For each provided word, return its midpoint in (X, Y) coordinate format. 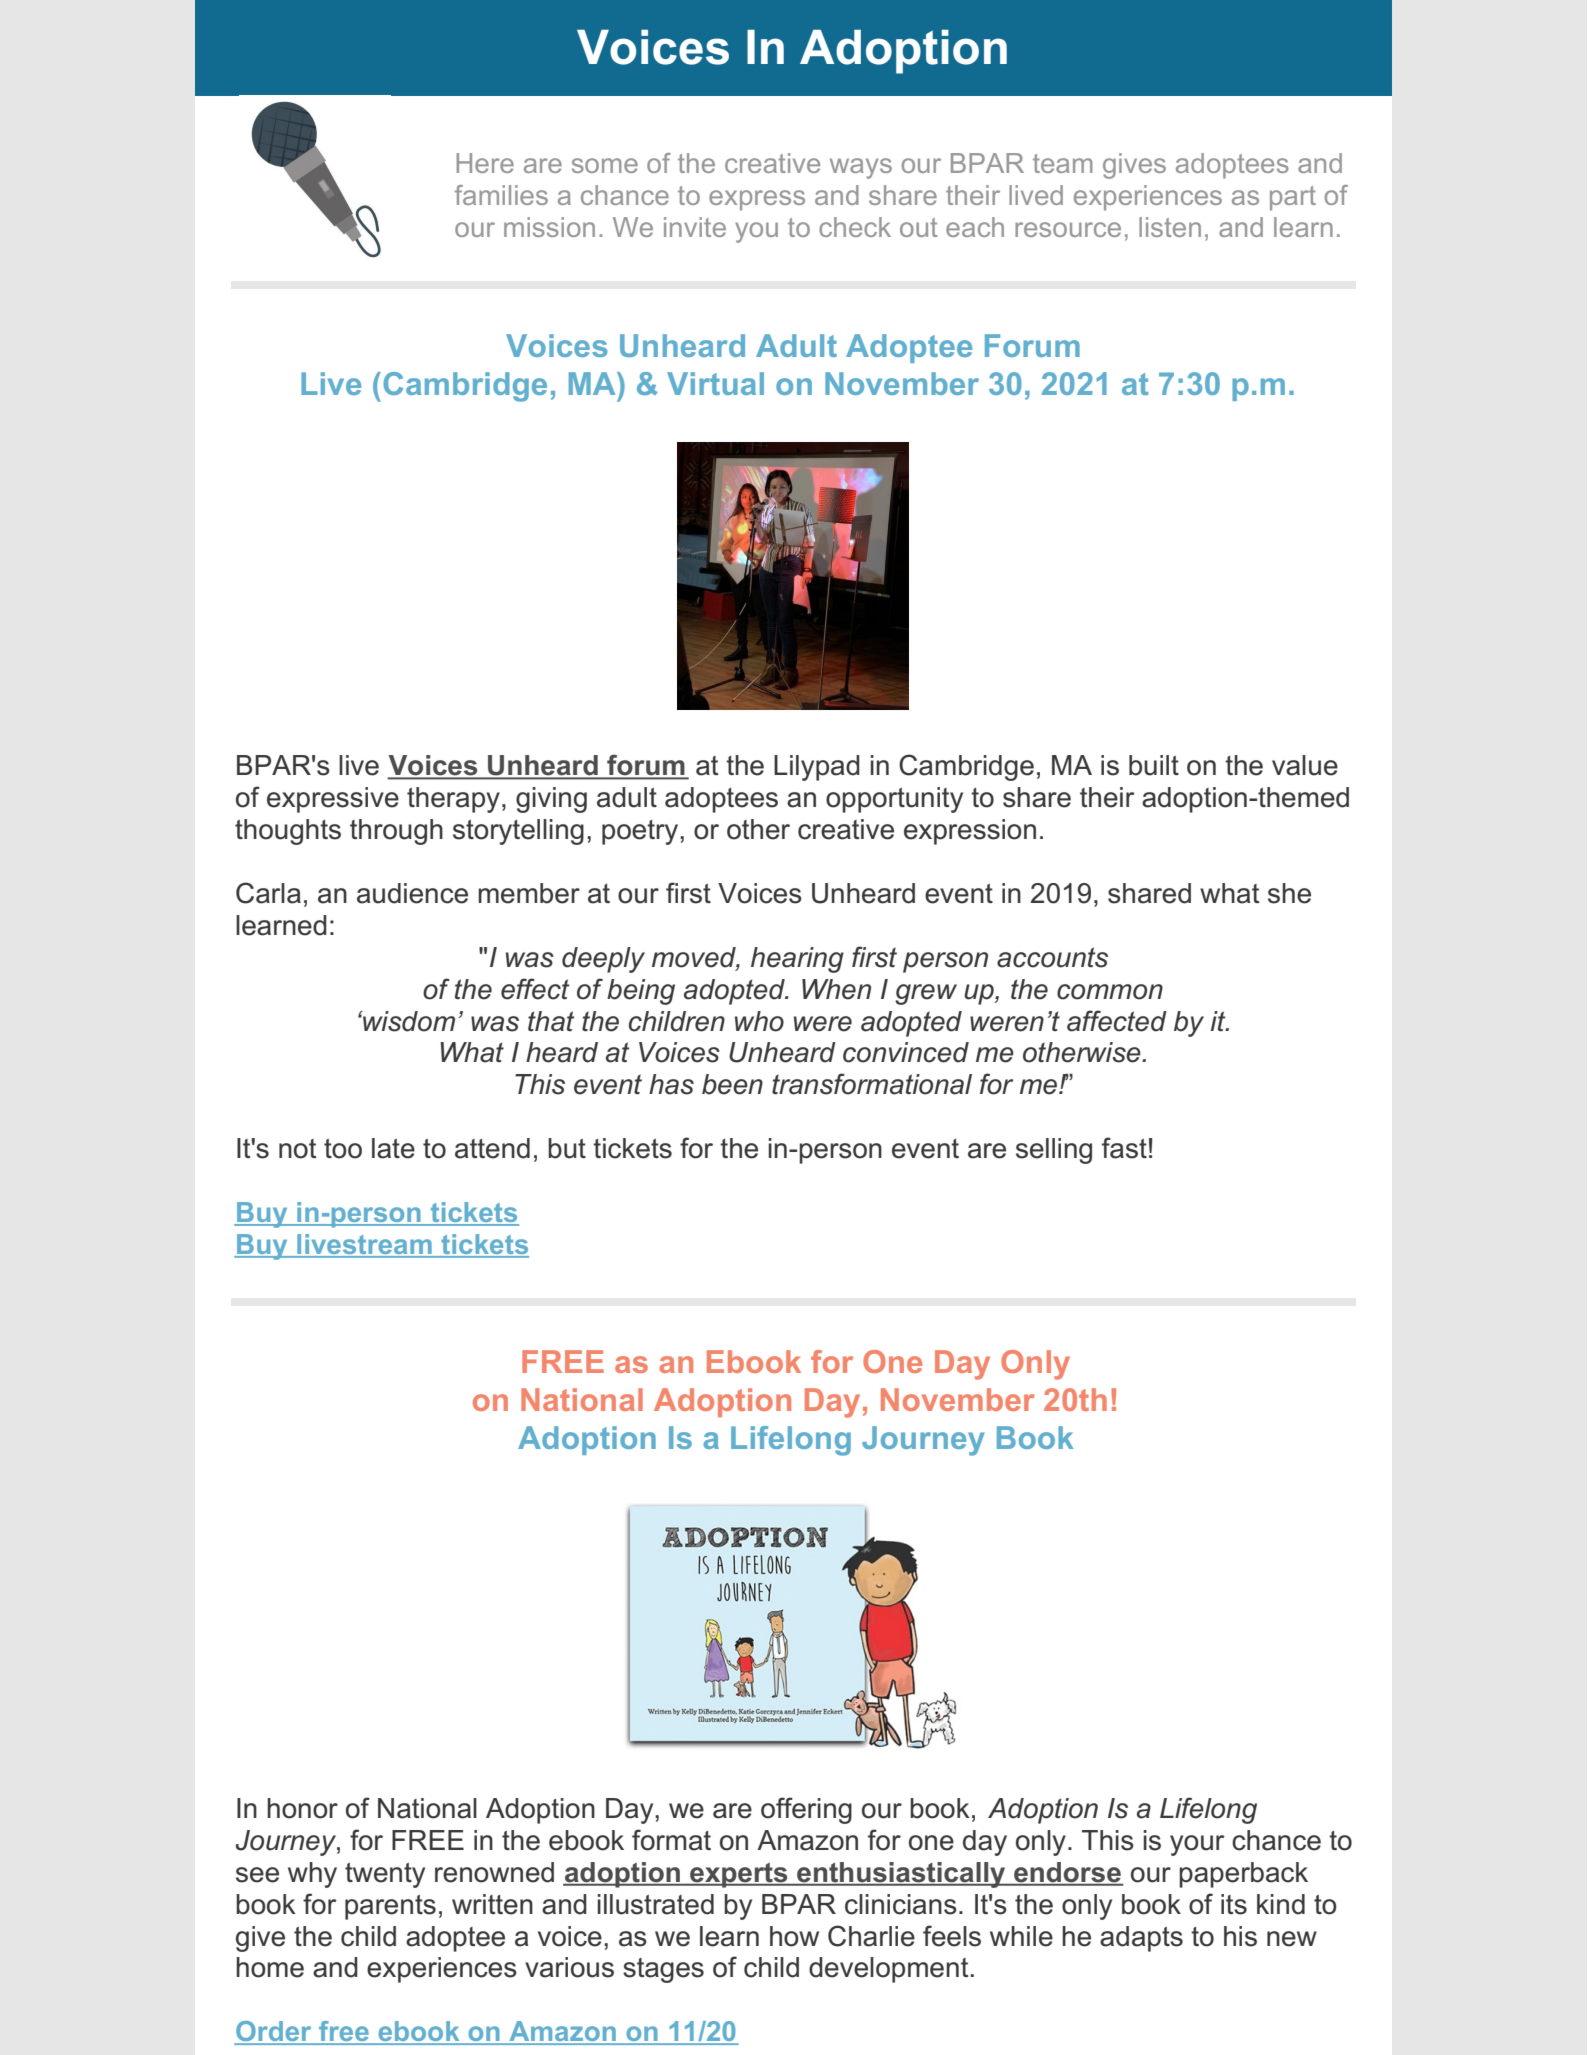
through (396, 832)
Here (485, 163)
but (567, 1148)
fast (1124, 1148)
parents (390, 1907)
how (794, 1936)
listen (1170, 227)
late (393, 1148)
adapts (1141, 1939)
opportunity (894, 800)
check (855, 227)
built (1154, 765)
